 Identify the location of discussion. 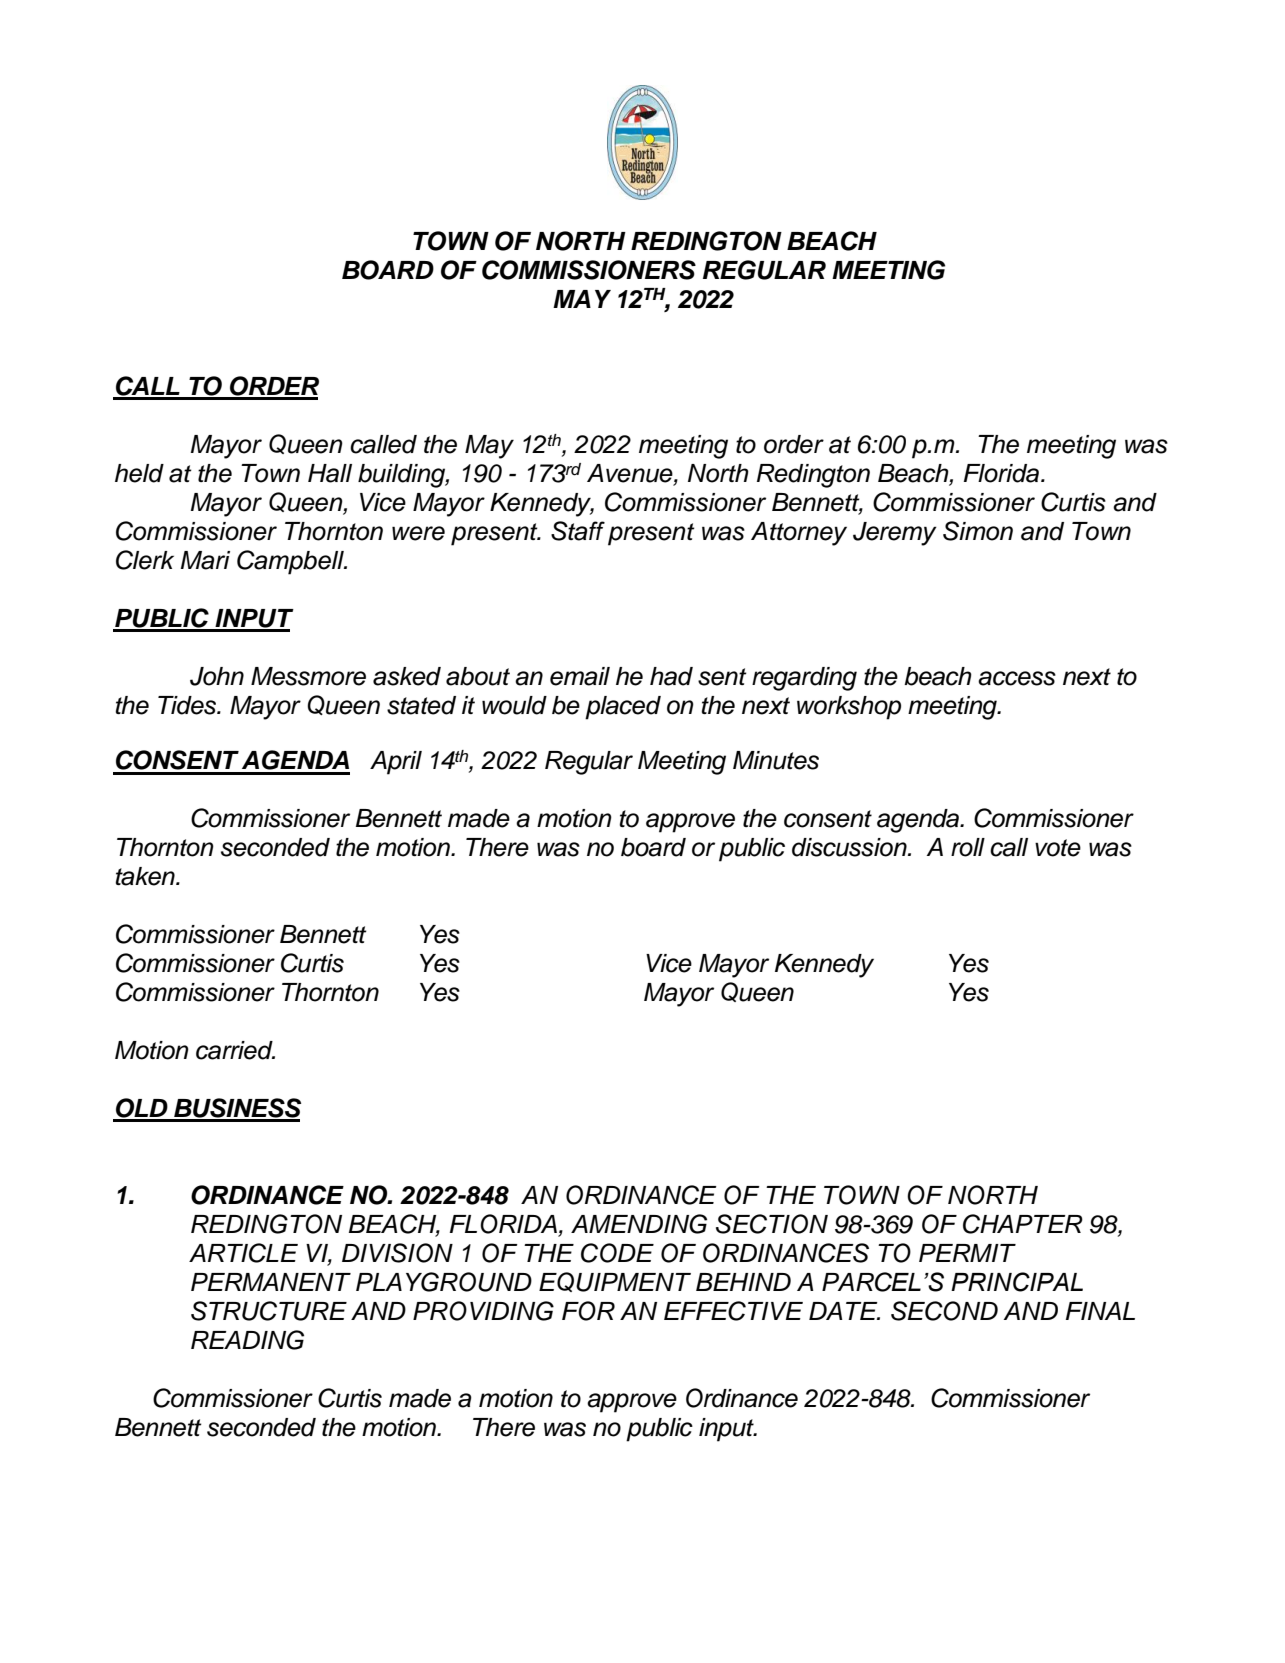
(850, 847).
